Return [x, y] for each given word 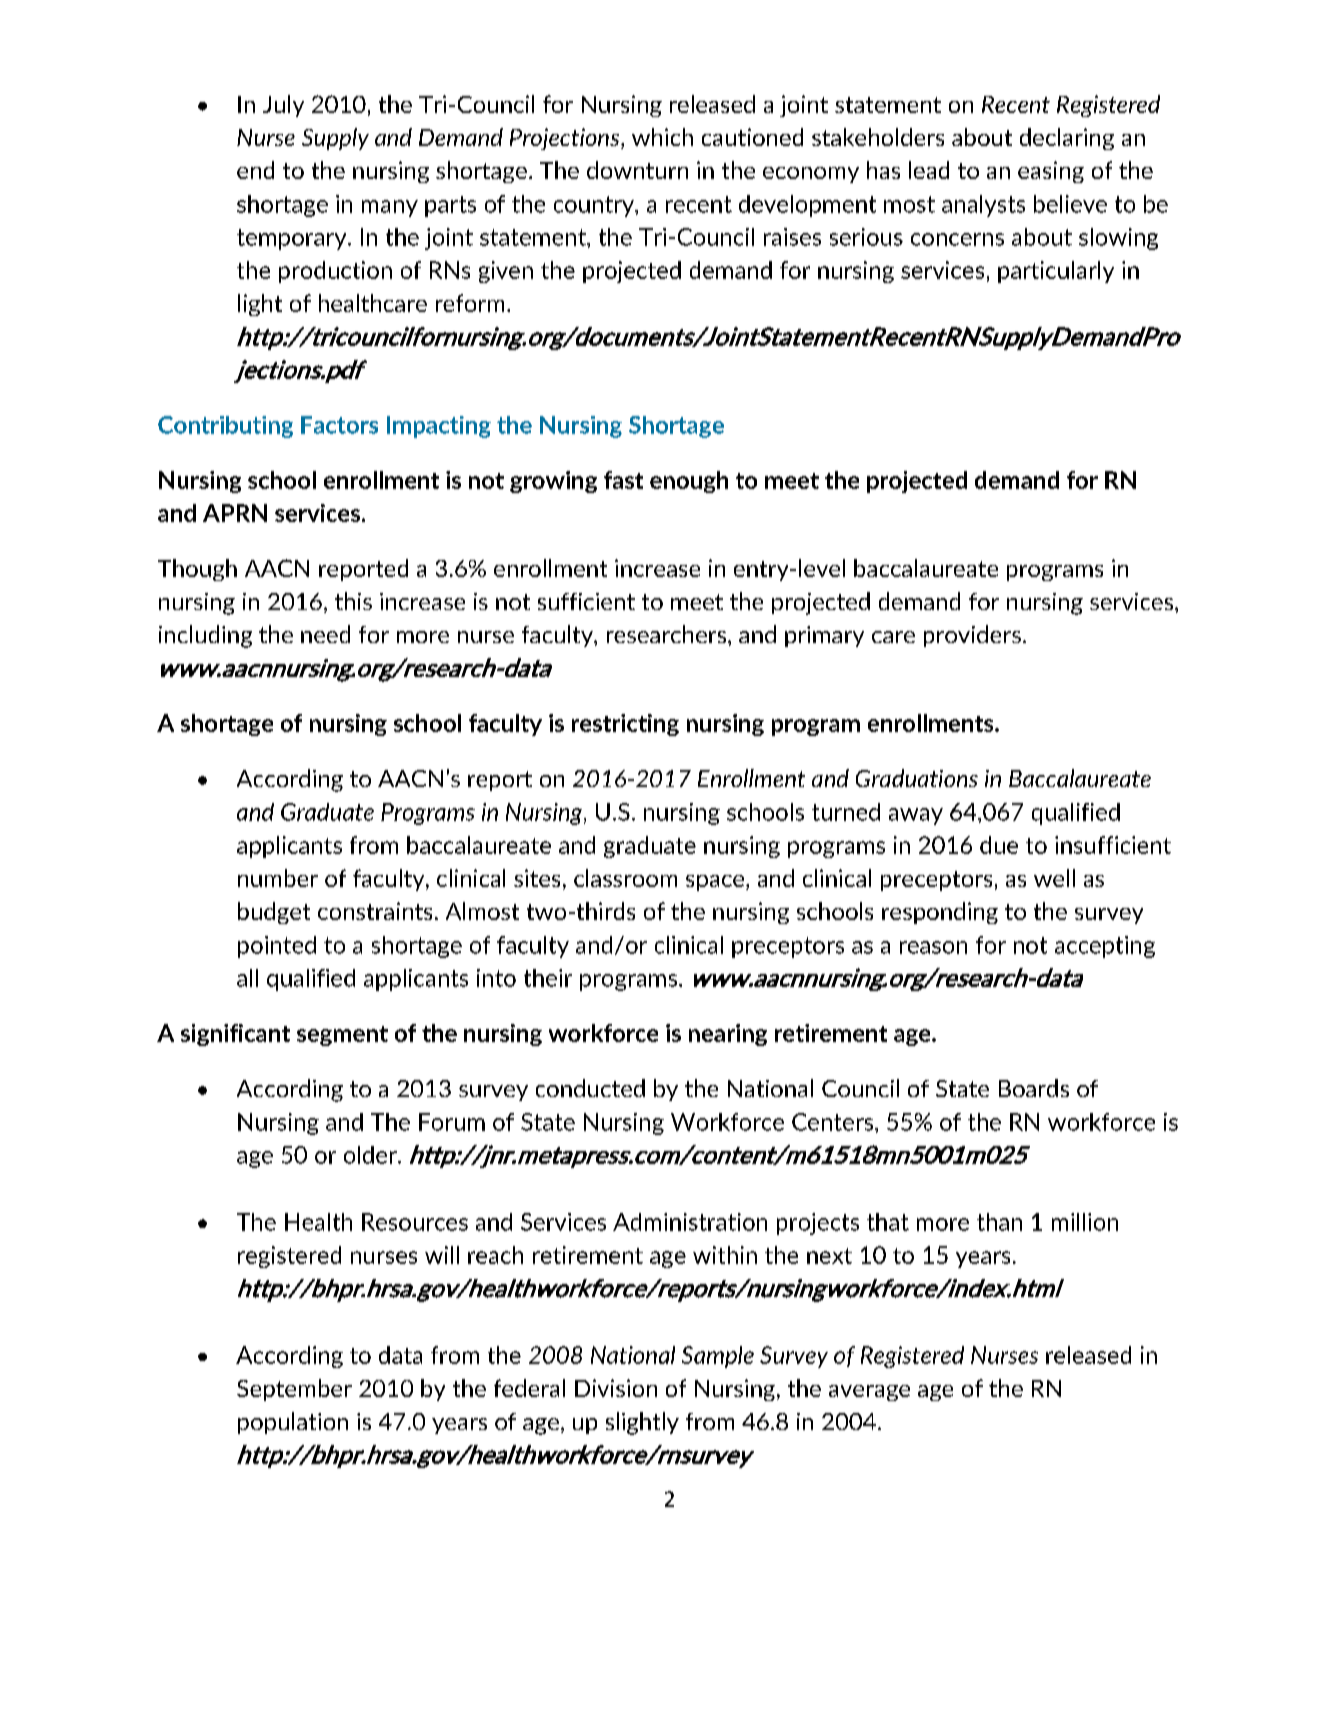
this [353, 601]
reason [933, 947]
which [662, 137]
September [294, 1390]
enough [689, 482]
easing [1051, 172]
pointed [277, 947]
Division [616, 1388]
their [548, 978]
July [283, 106]
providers [972, 636]
